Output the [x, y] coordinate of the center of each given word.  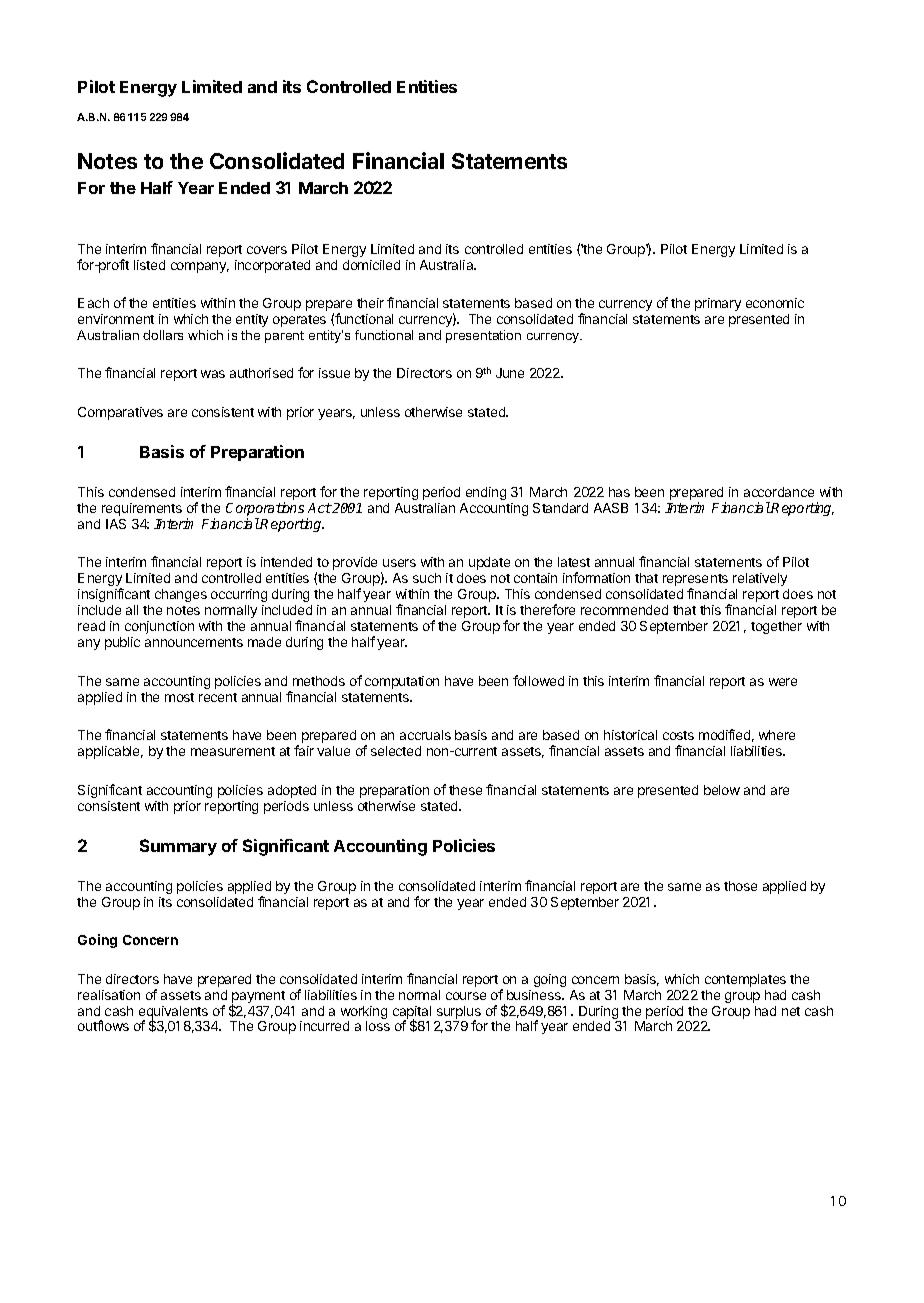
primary [718, 304]
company [200, 267]
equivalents [173, 1013]
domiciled [371, 265]
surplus [459, 1013]
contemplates [745, 980]
